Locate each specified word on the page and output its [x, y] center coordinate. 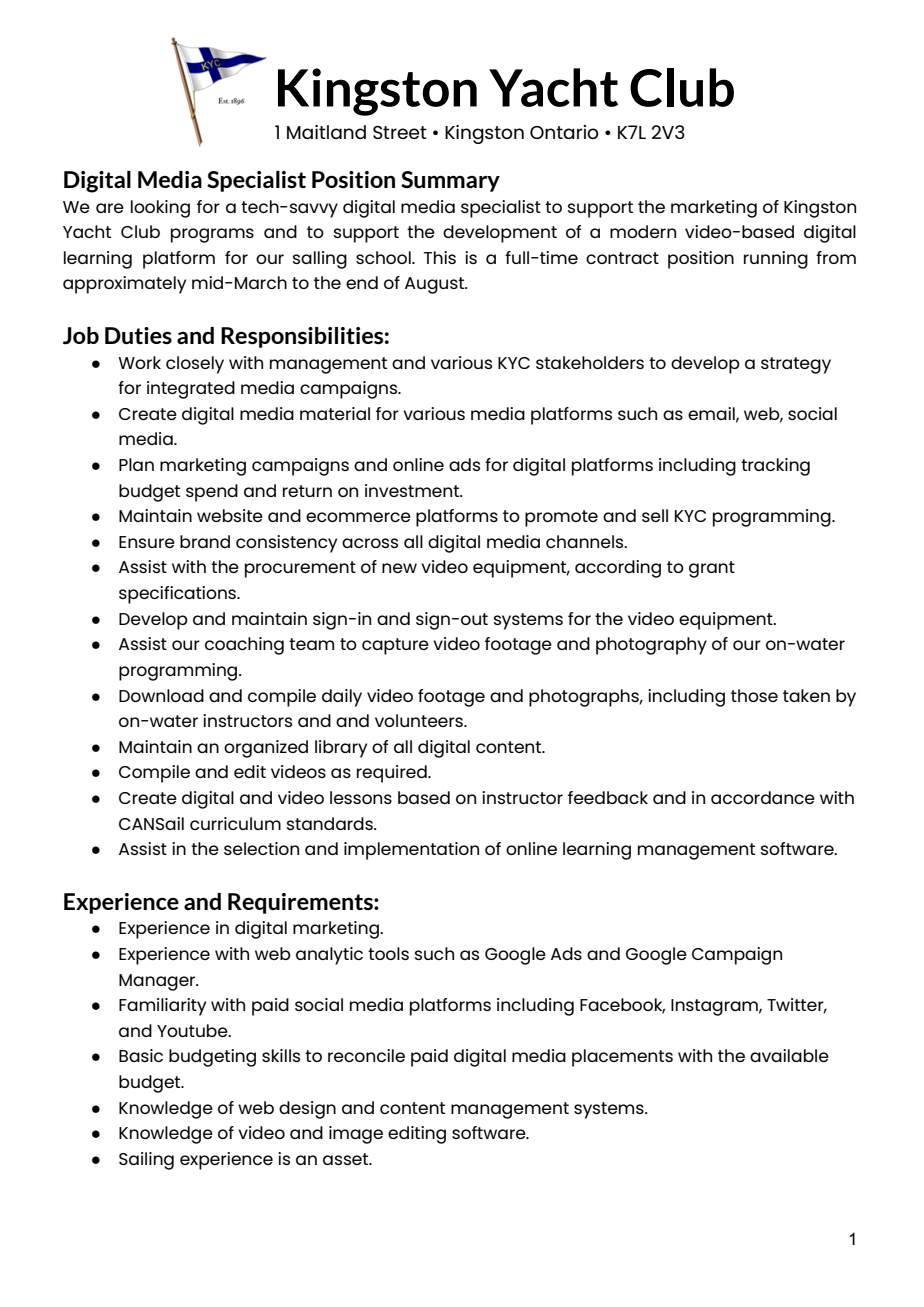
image [356, 1135]
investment [413, 490]
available [789, 1055]
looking [160, 209]
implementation [411, 851]
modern [643, 231]
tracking [775, 467]
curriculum [235, 823]
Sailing [146, 1161]
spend [212, 493]
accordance [763, 797]
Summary [450, 181]
